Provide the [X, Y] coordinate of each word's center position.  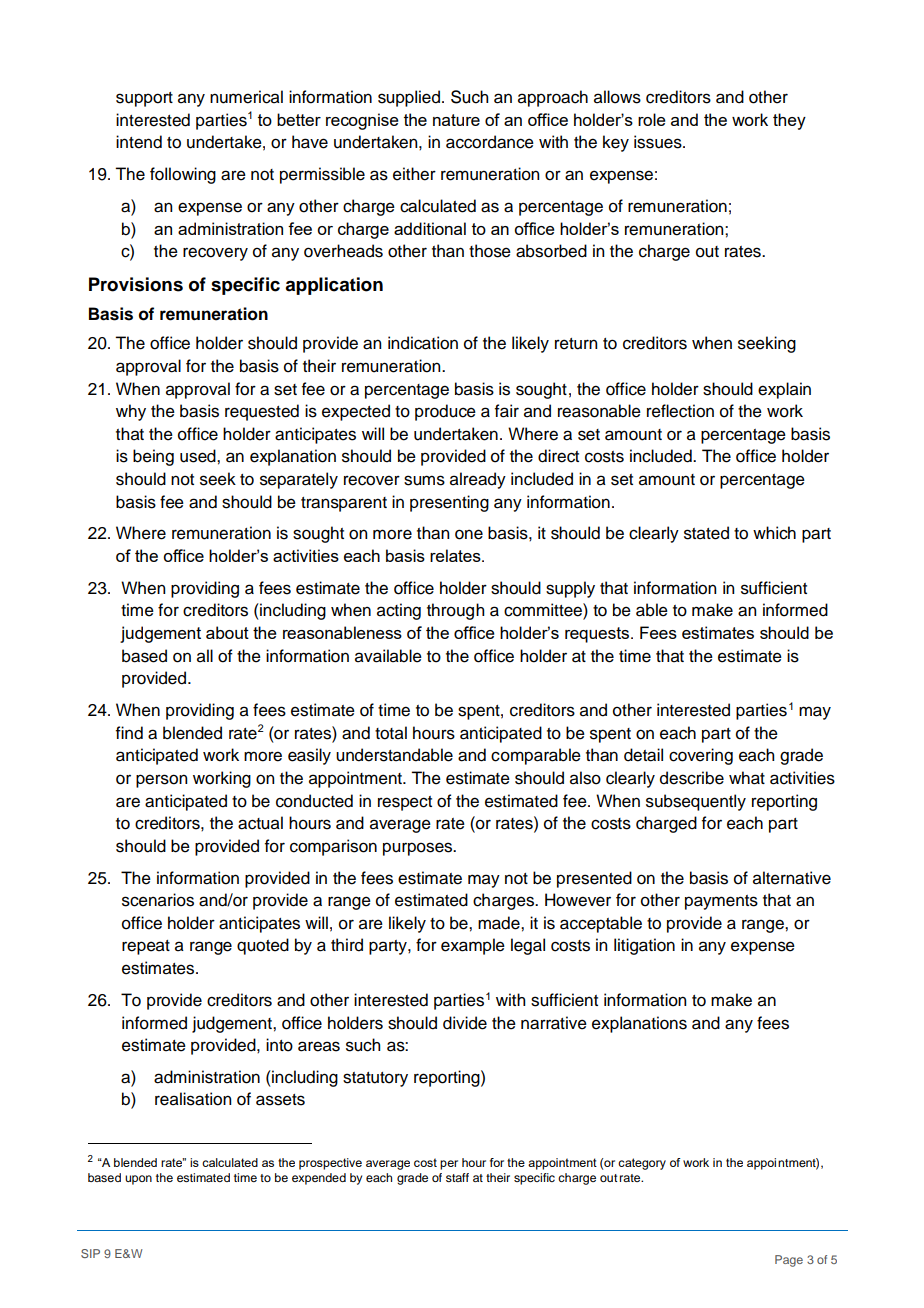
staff [457, 1177]
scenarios [158, 900]
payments [721, 902]
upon [138, 1180]
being [153, 457]
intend [139, 142]
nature [456, 120]
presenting [449, 503]
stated [706, 533]
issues [659, 142]
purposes [418, 849]
